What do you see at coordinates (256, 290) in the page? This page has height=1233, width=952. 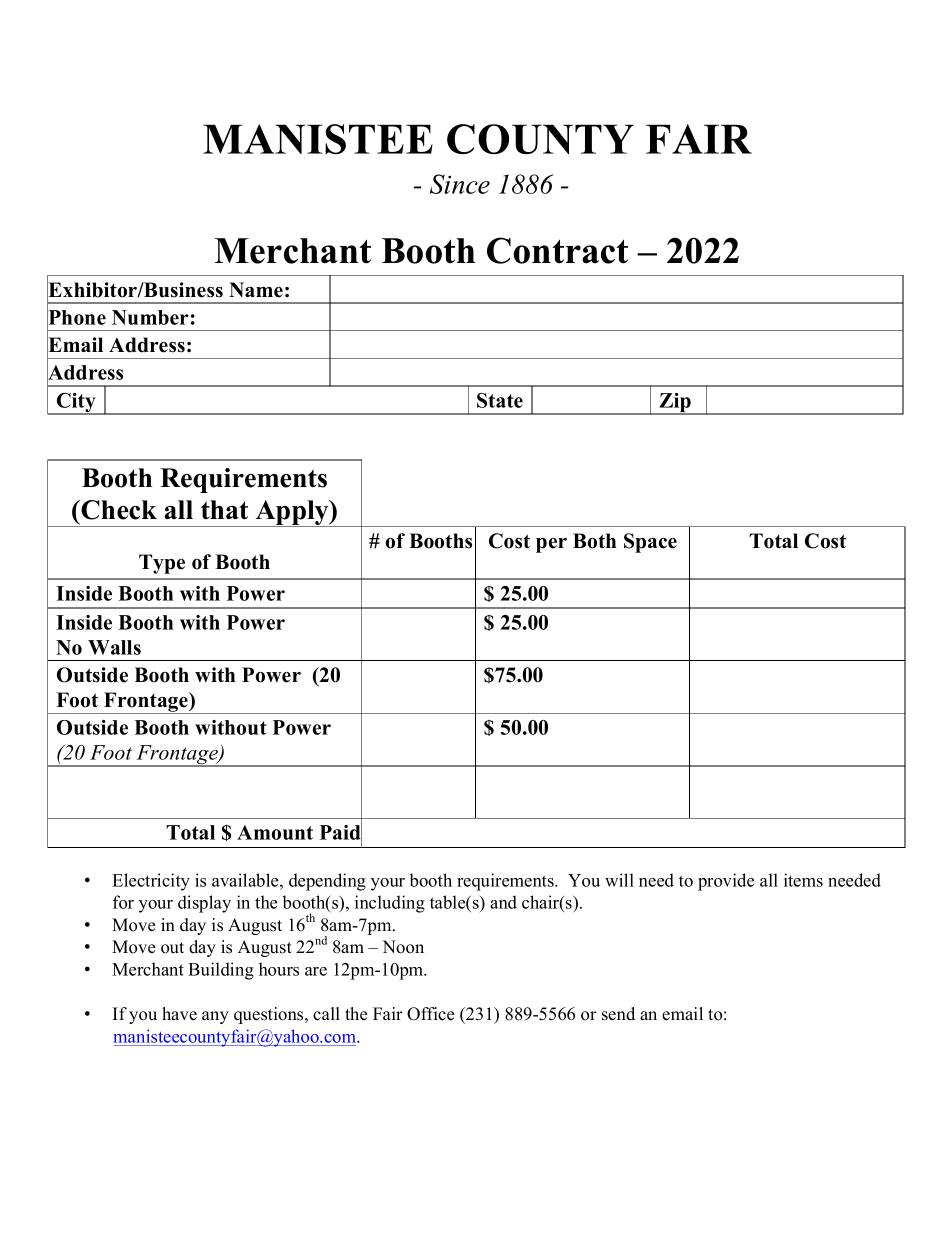 I see `Name` at bounding box center [256, 290].
